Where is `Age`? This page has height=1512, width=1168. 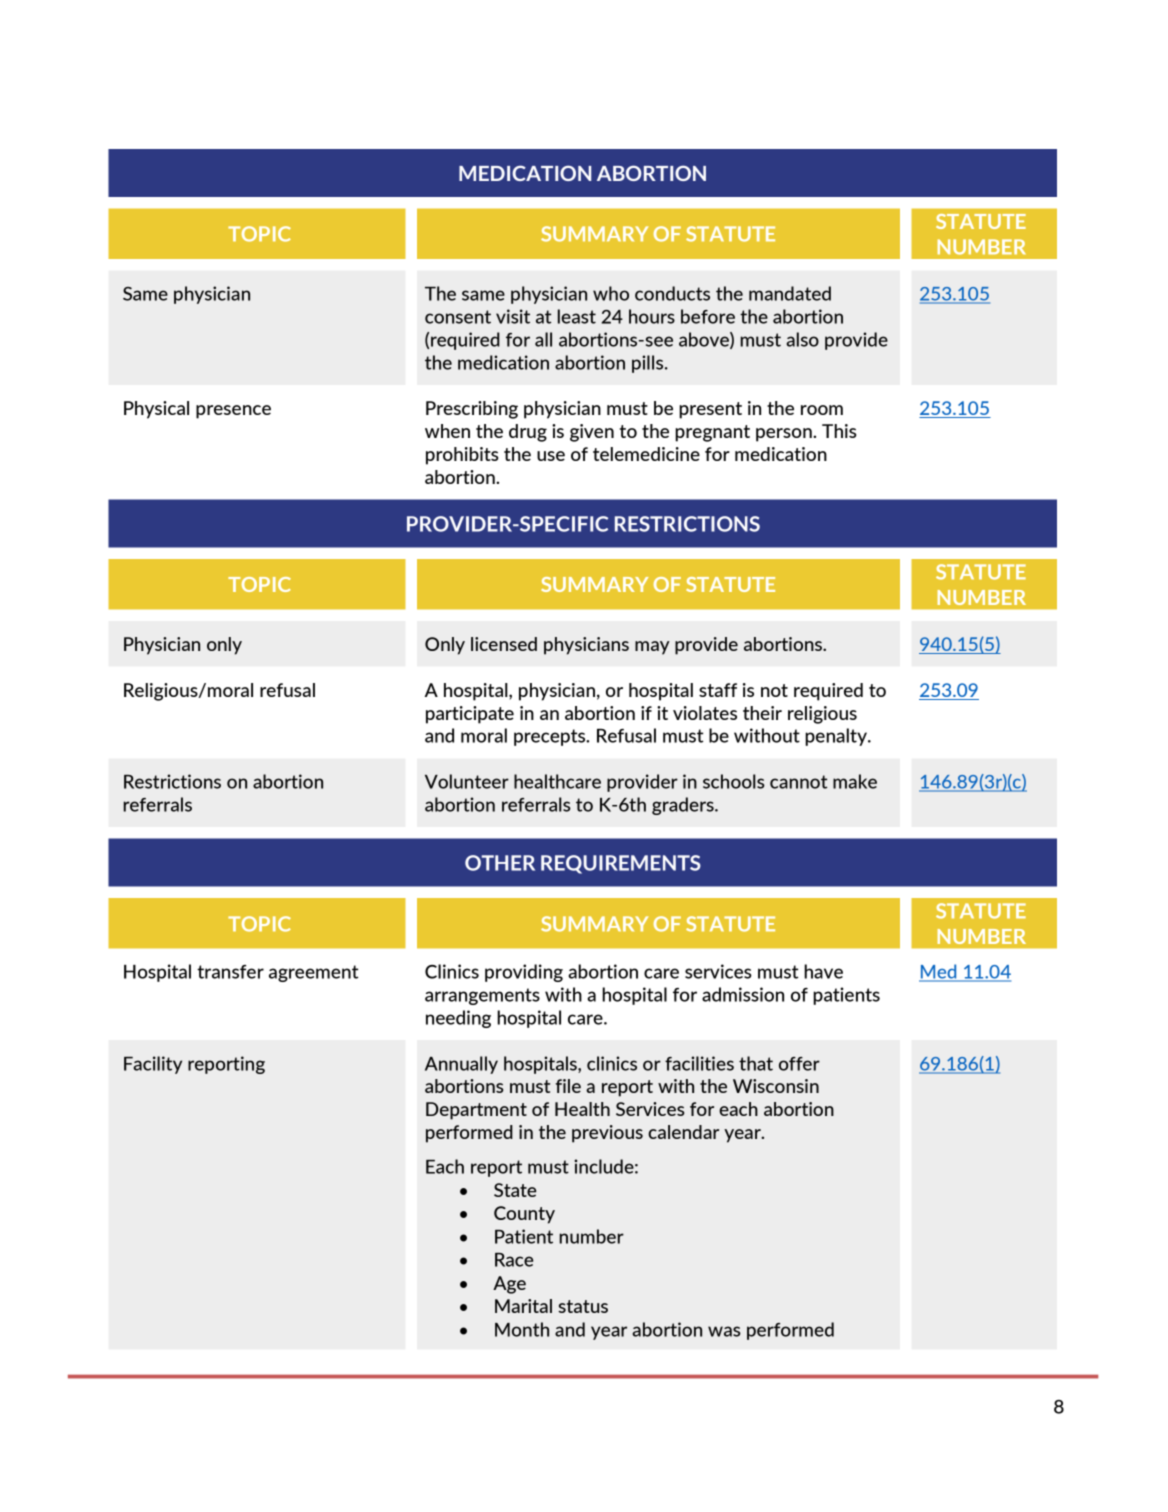
Age is located at coordinates (509, 1285).
